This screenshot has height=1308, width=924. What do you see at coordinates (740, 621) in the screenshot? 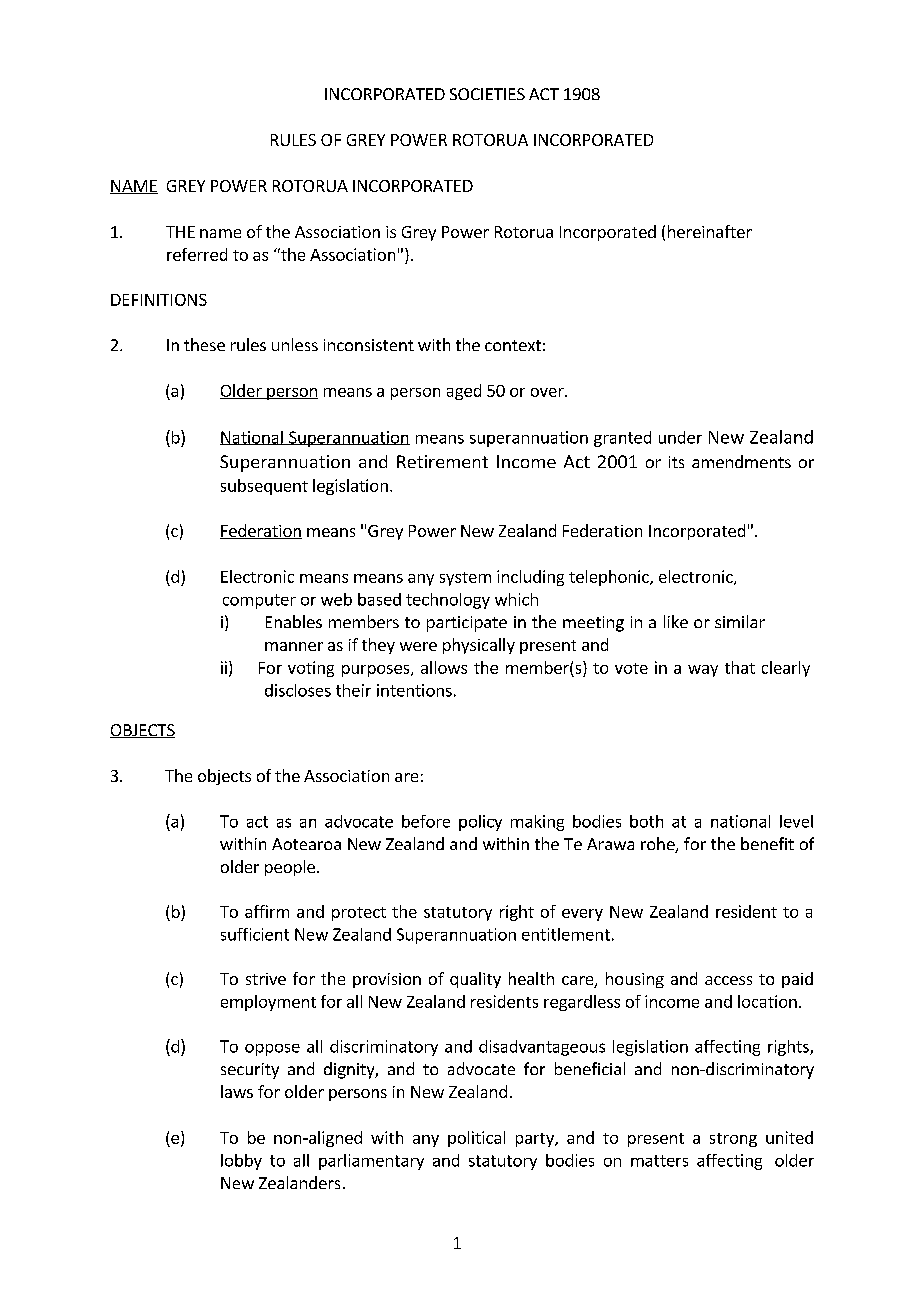
I see `similar` at bounding box center [740, 621].
